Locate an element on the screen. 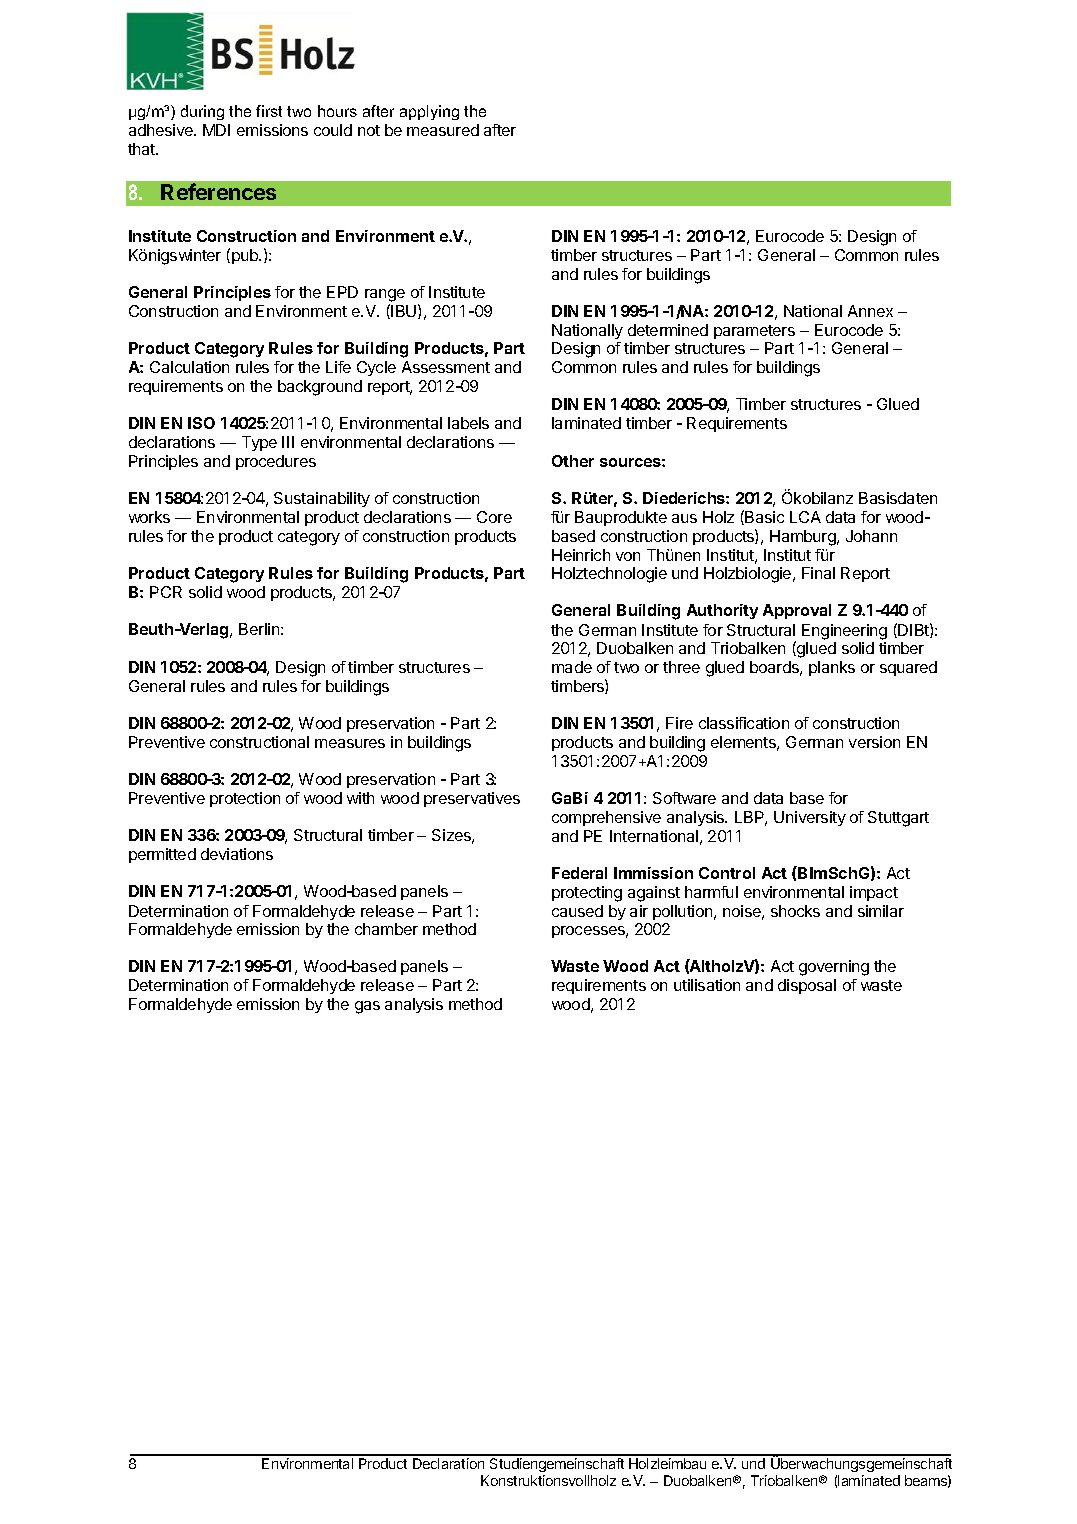  gas is located at coordinates (367, 1007).
